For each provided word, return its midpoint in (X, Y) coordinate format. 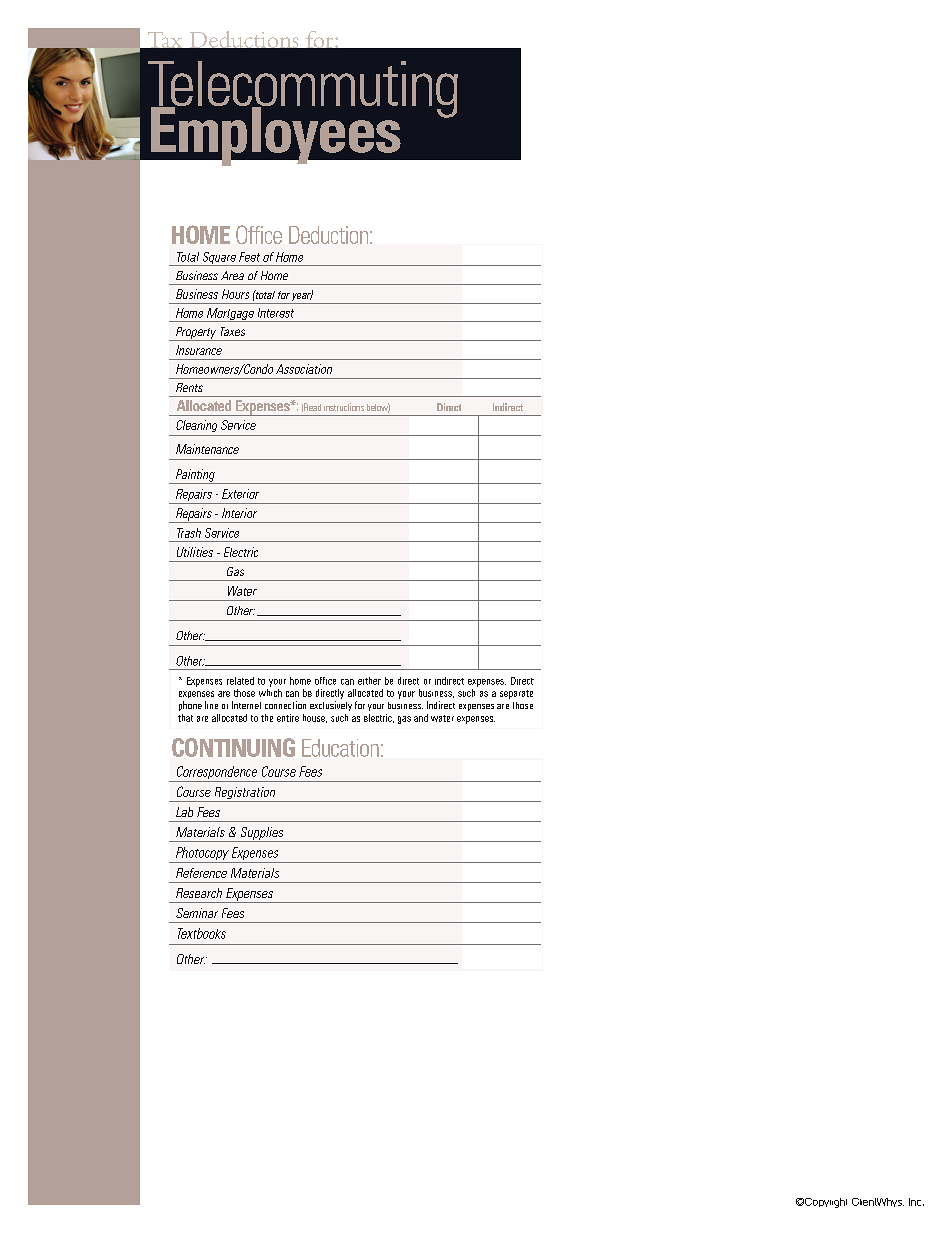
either (369, 681)
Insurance (199, 350)
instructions (344, 407)
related (240, 681)
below (378, 408)
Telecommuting (303, 90)
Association (304, 369)
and (421, 718)
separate (516, 694)
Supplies (262, 834)
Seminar (197, 913)
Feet (249, 257)
